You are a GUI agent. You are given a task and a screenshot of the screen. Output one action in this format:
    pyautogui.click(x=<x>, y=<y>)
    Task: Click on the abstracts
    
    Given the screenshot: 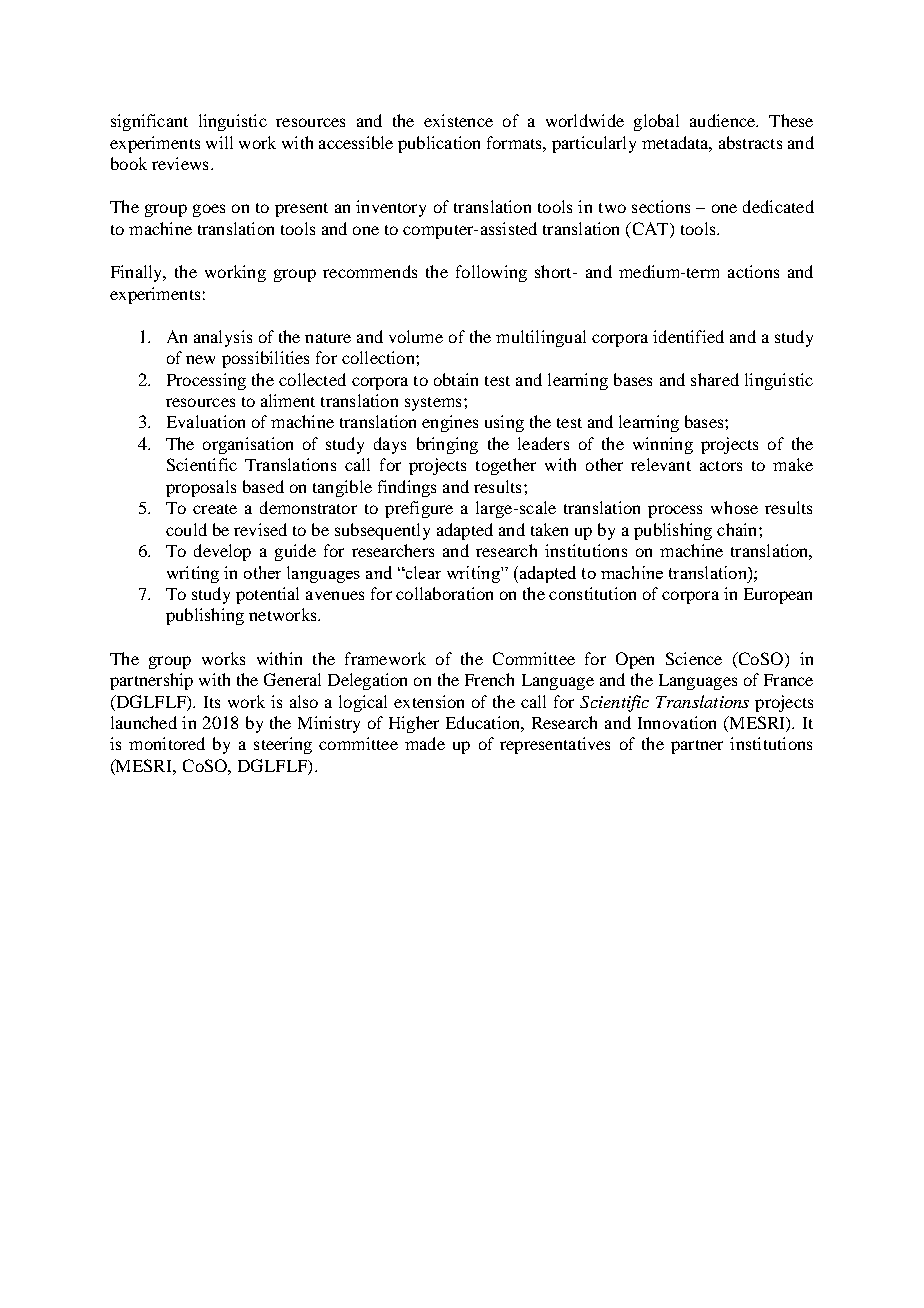 What is the action you would take?
    pyautogui.click(x=750, y=142)
